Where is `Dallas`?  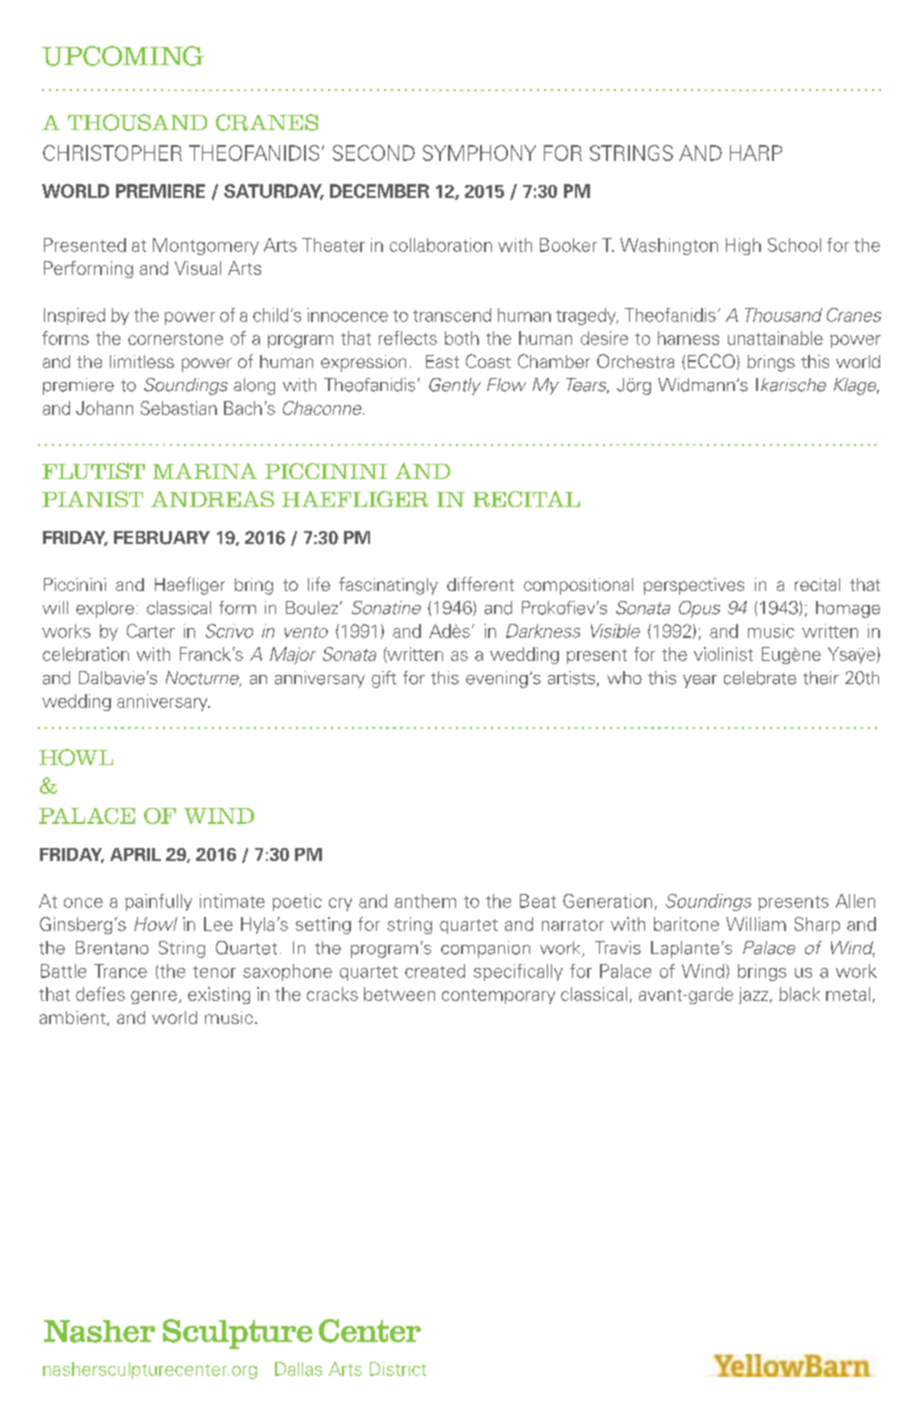 Dallas is located at coordinates (298, 1369).
